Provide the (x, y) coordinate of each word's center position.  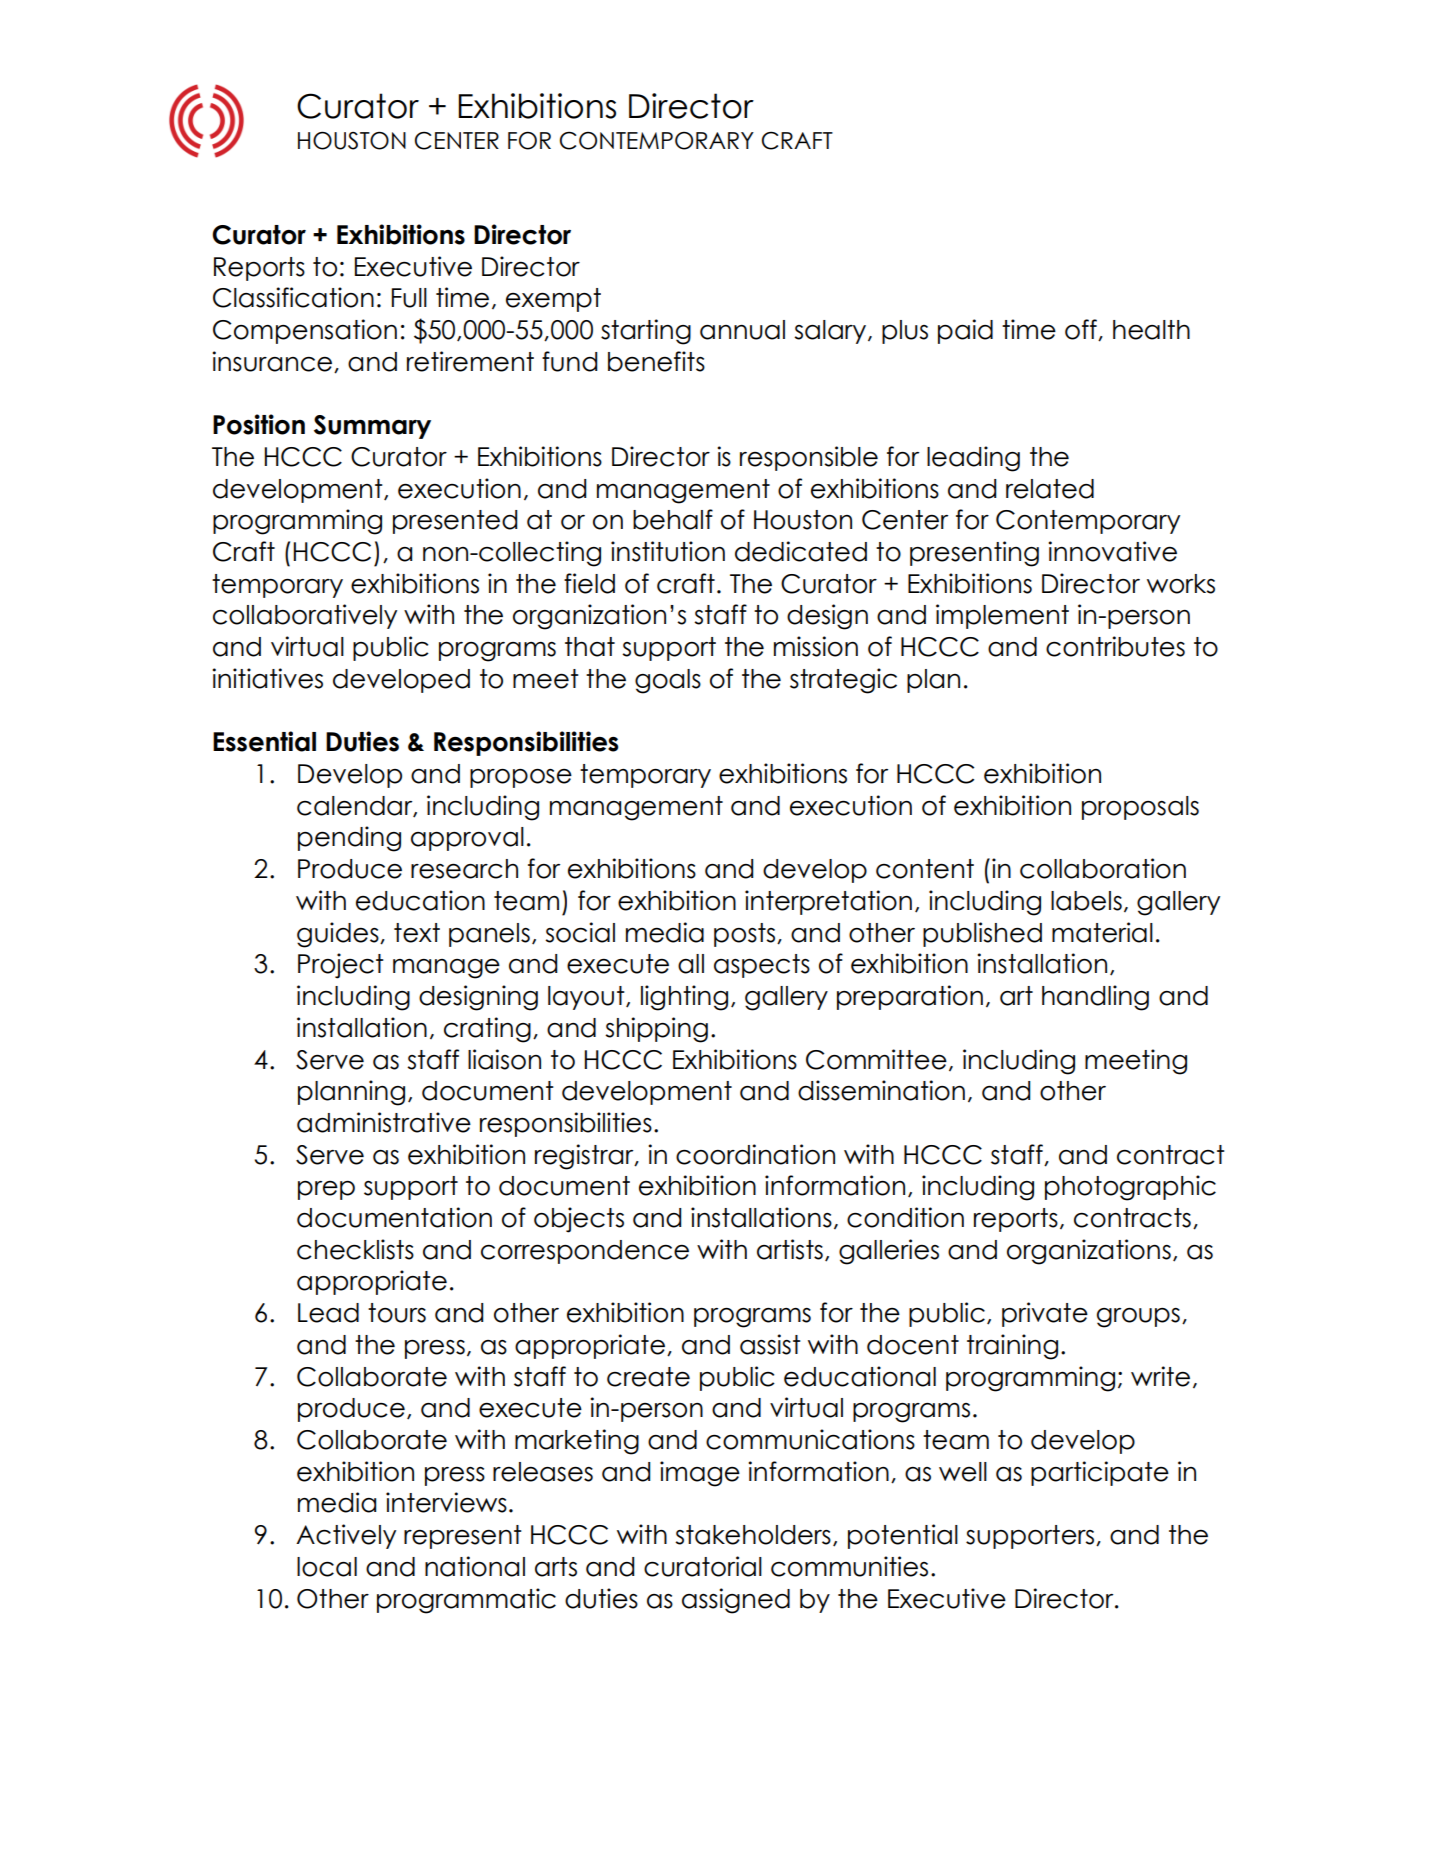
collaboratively (305, 616)
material (1102, 932)
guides (339, 935)
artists (790, 1249)
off (1082, 330)
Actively (346, 1536)
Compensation (305, 331)
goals (668, 681)
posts (746, 935)
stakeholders (753, 1535)
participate (1100, 1473)
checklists (355, 1249)
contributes (1115, 646)
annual (742, 330)
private (1045, 1314)
